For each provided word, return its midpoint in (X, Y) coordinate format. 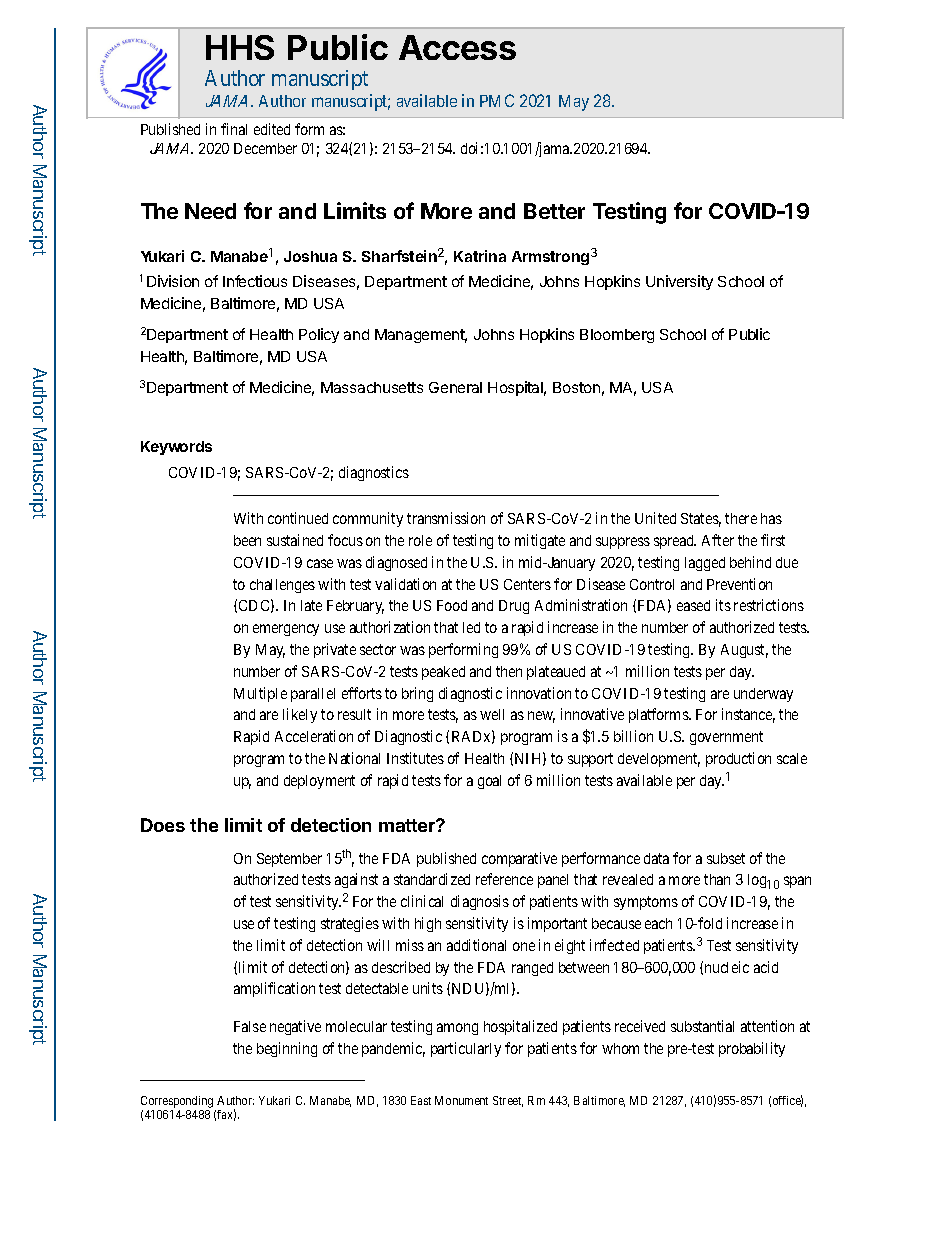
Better (554, 211)
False (250, 1026)
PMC (497, 100)
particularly (466, 1049)
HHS (240, 47)
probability (752, 1049)
